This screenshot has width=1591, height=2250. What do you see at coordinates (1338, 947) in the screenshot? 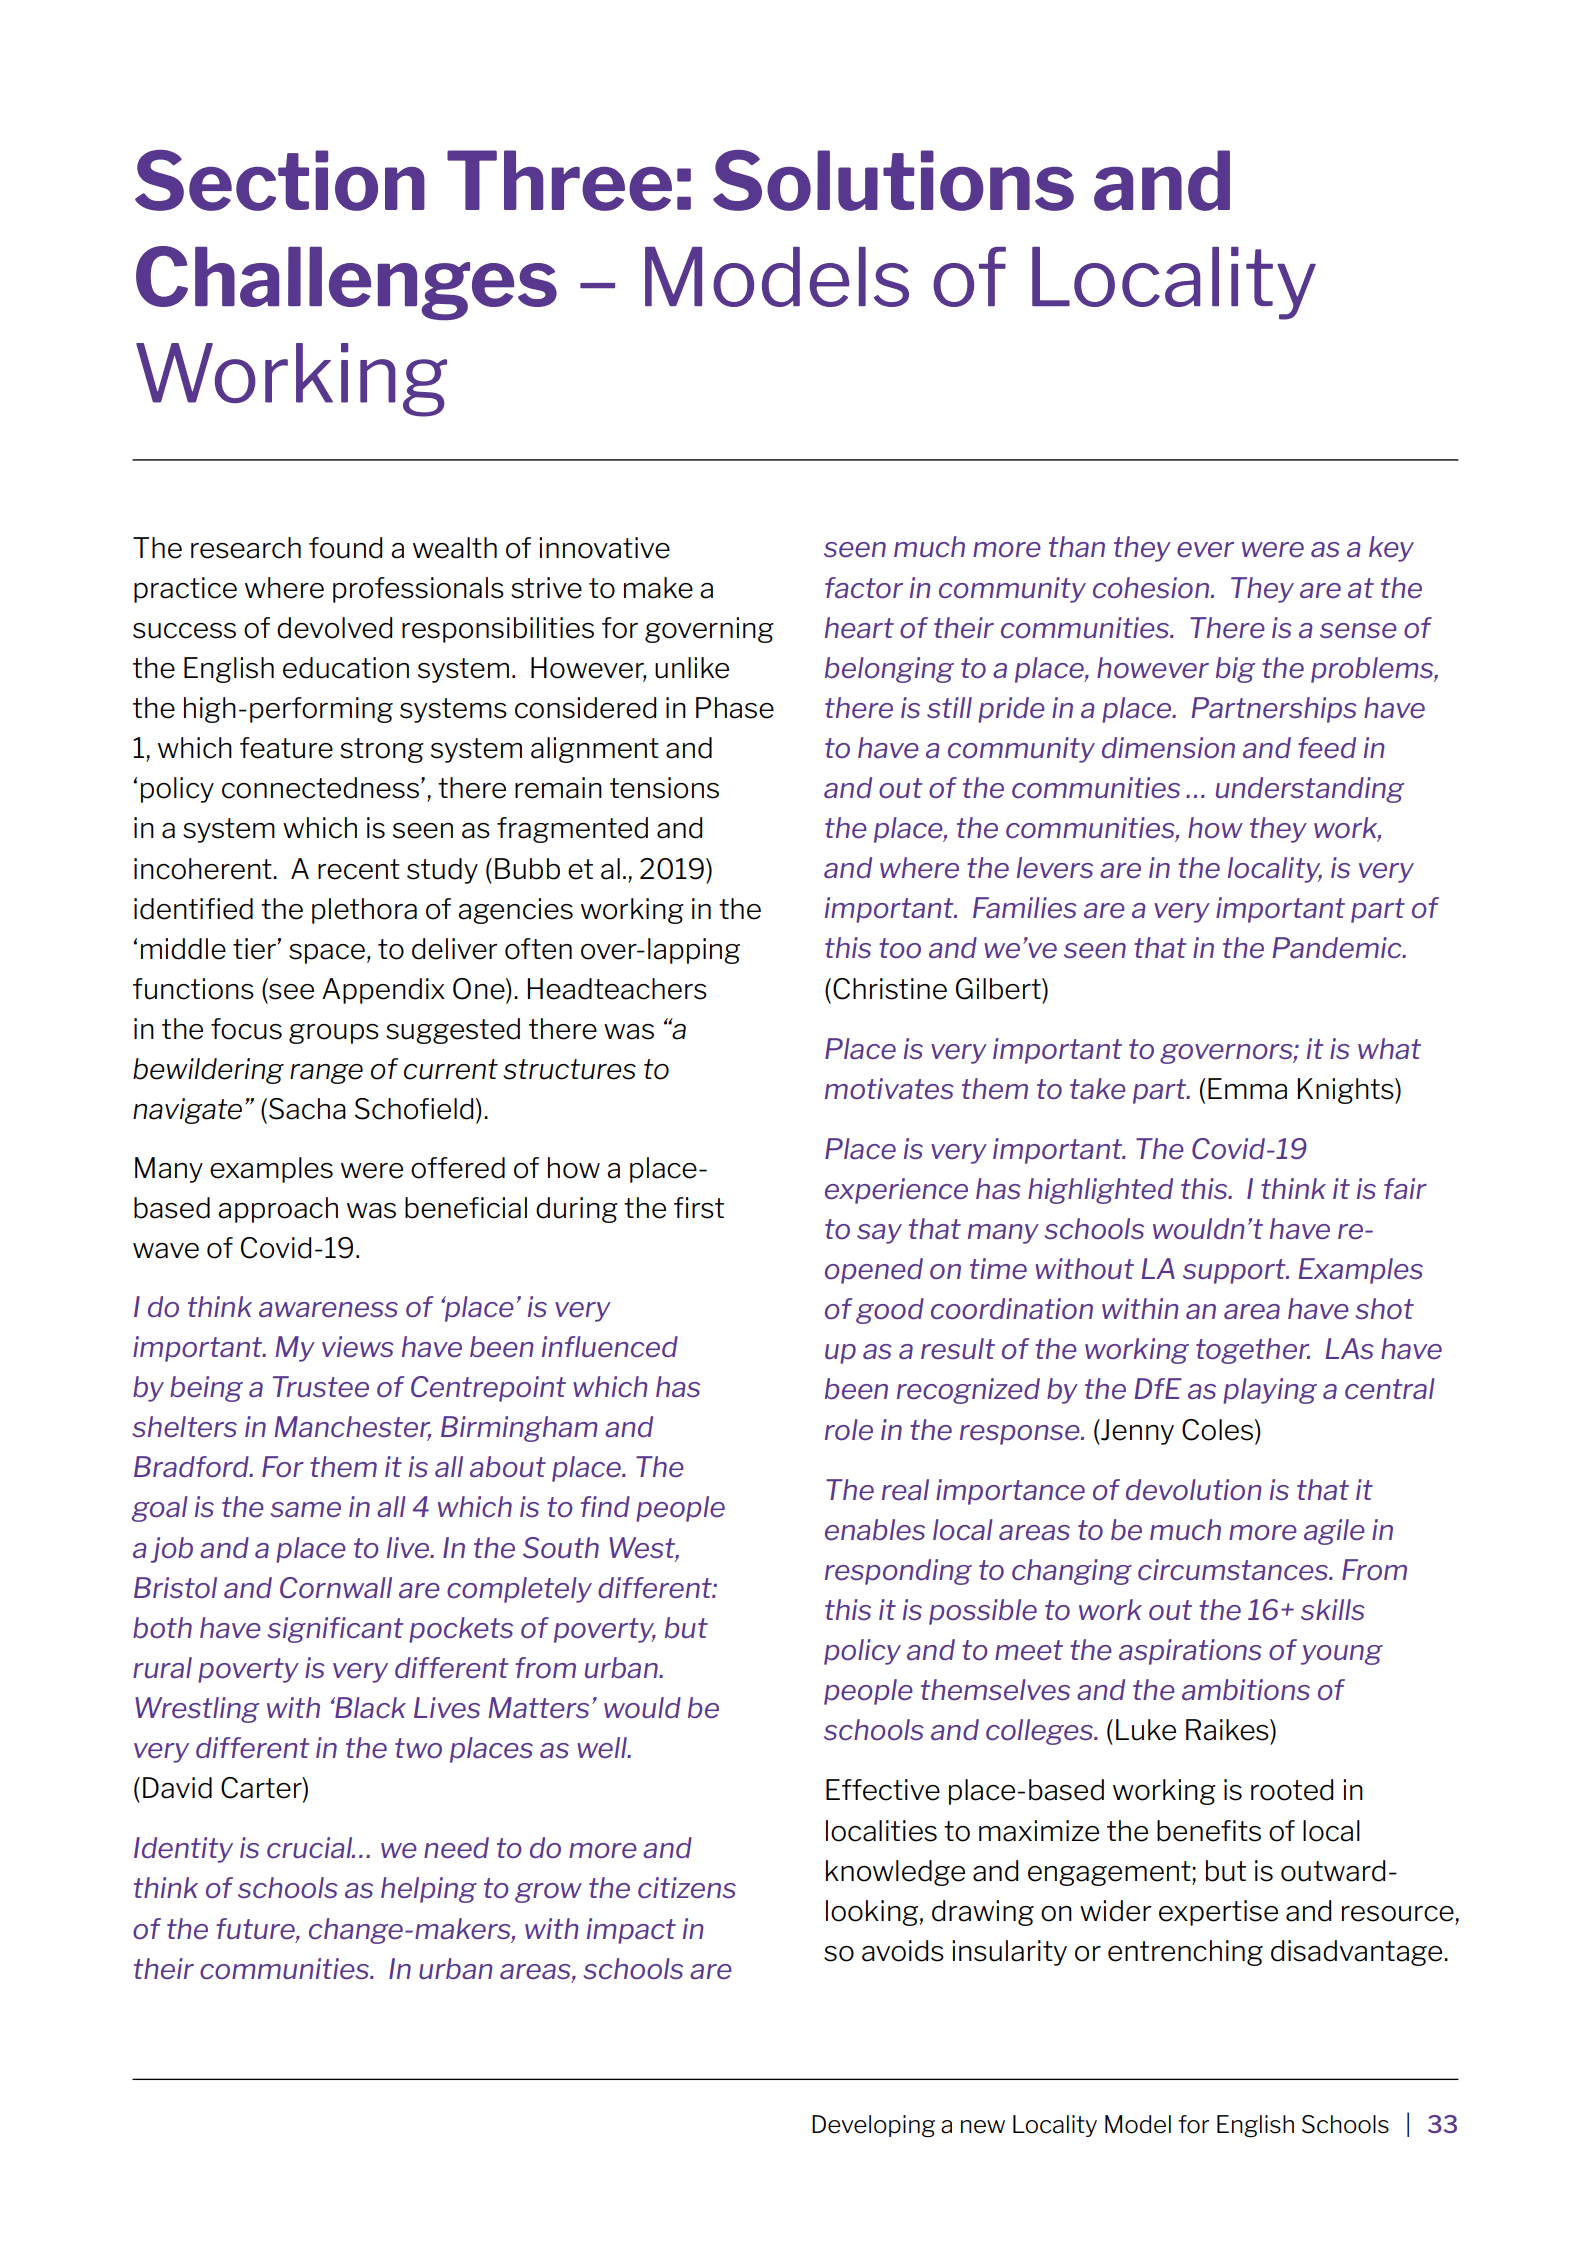
I see `Pandemic` at bounding box center [1338, 947].
